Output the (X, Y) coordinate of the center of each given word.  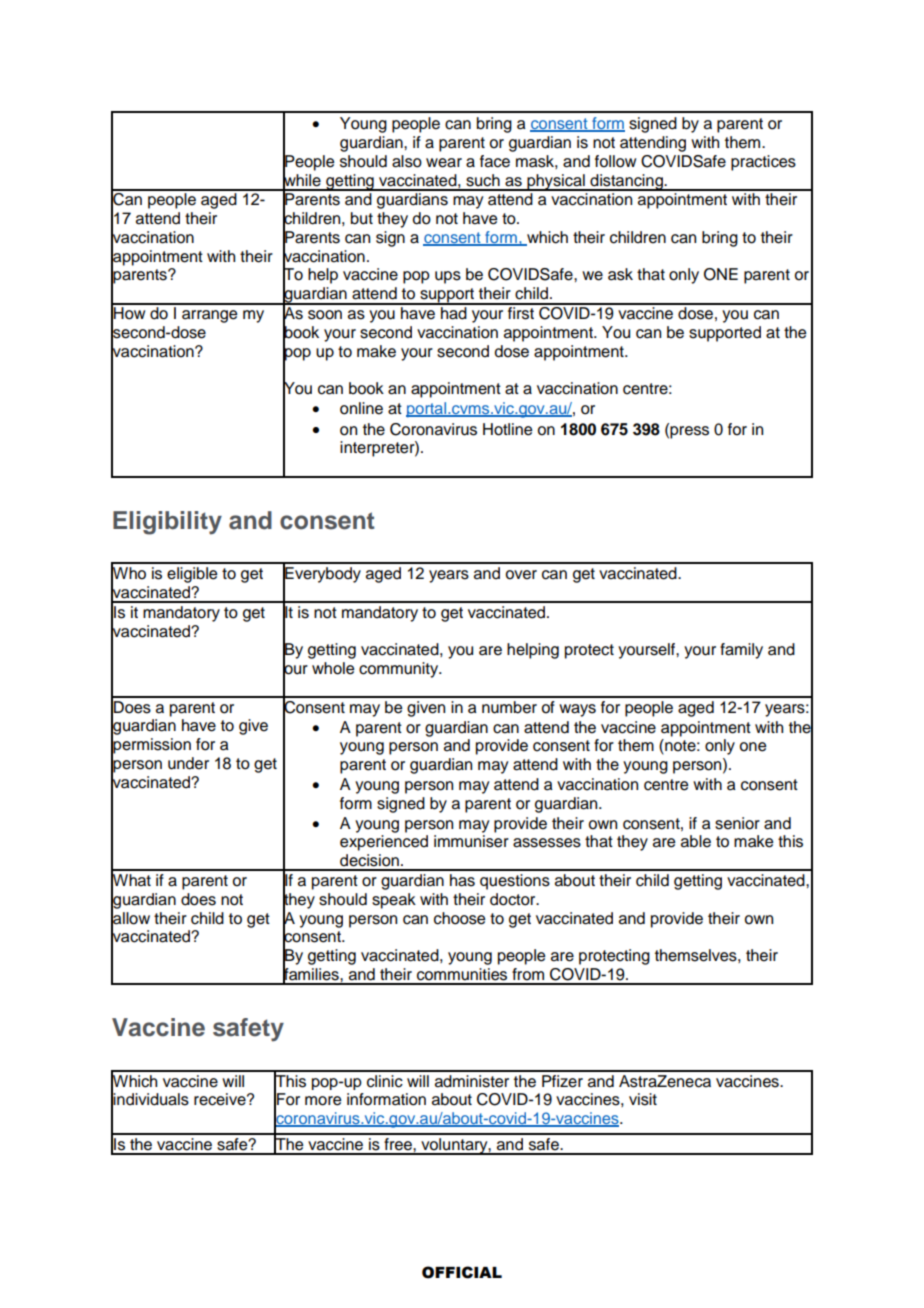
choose (459, 918)
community (400, 670)
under (188, 763)
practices (763, 163)
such (483, 180)
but (362, 218)
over (521, 575)
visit (643, 1099)
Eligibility (167, 523)
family (741, 651)
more (323, 1101)
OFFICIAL (462, 1272)
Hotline (507, 429)
